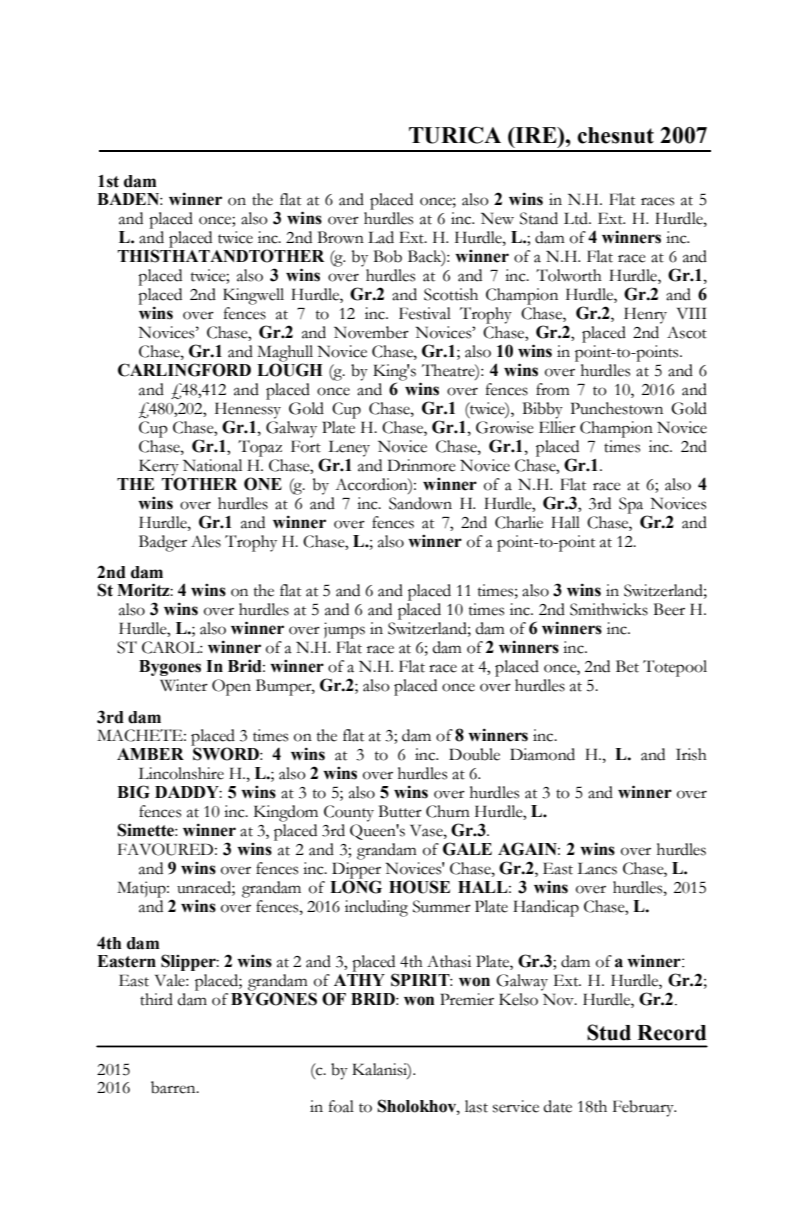 The width and height of the screenshot is (804, 1206). I want to click on Handicap, so click(546, 908).
